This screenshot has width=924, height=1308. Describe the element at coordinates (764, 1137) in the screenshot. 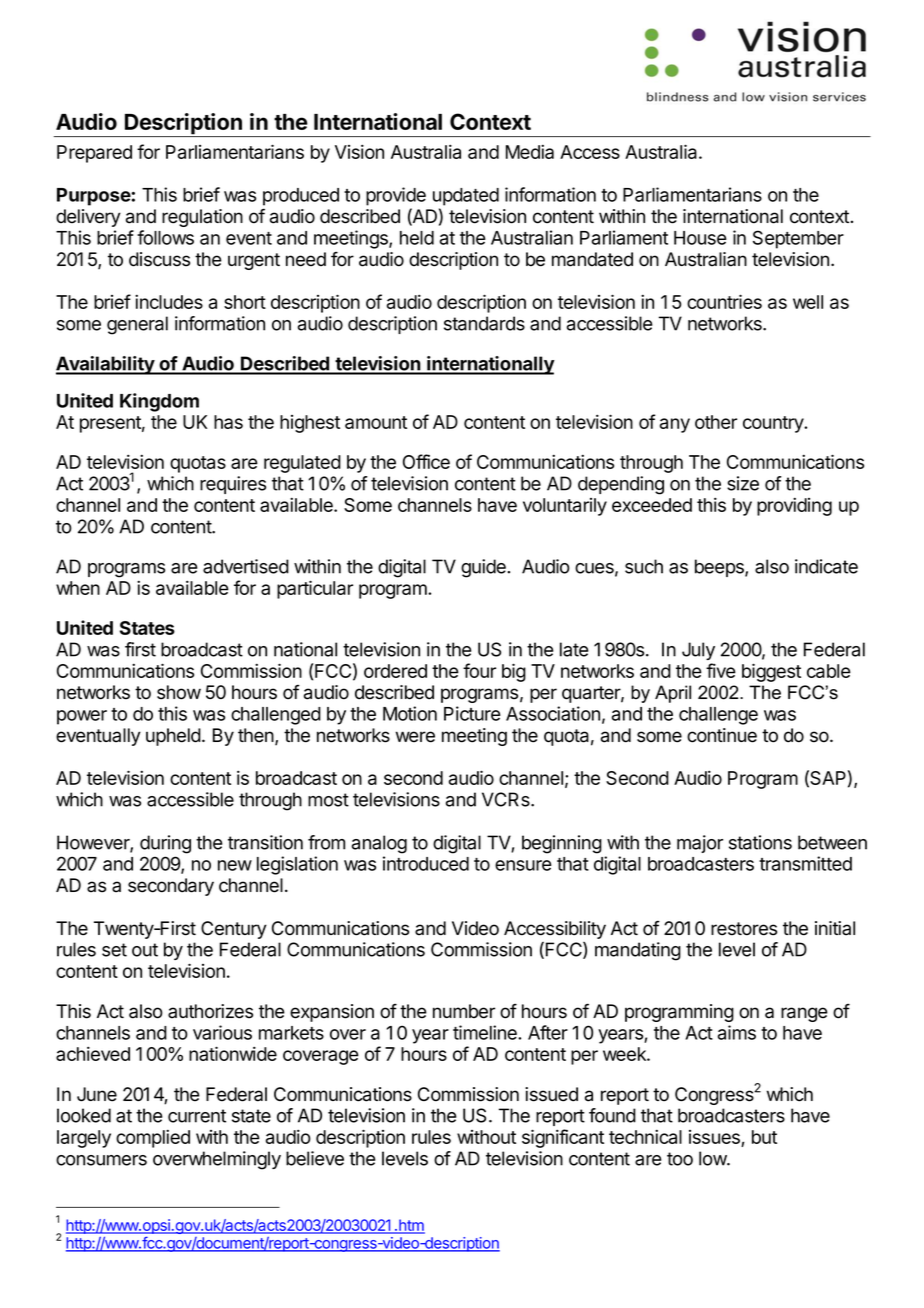

I see `but` at that location.
